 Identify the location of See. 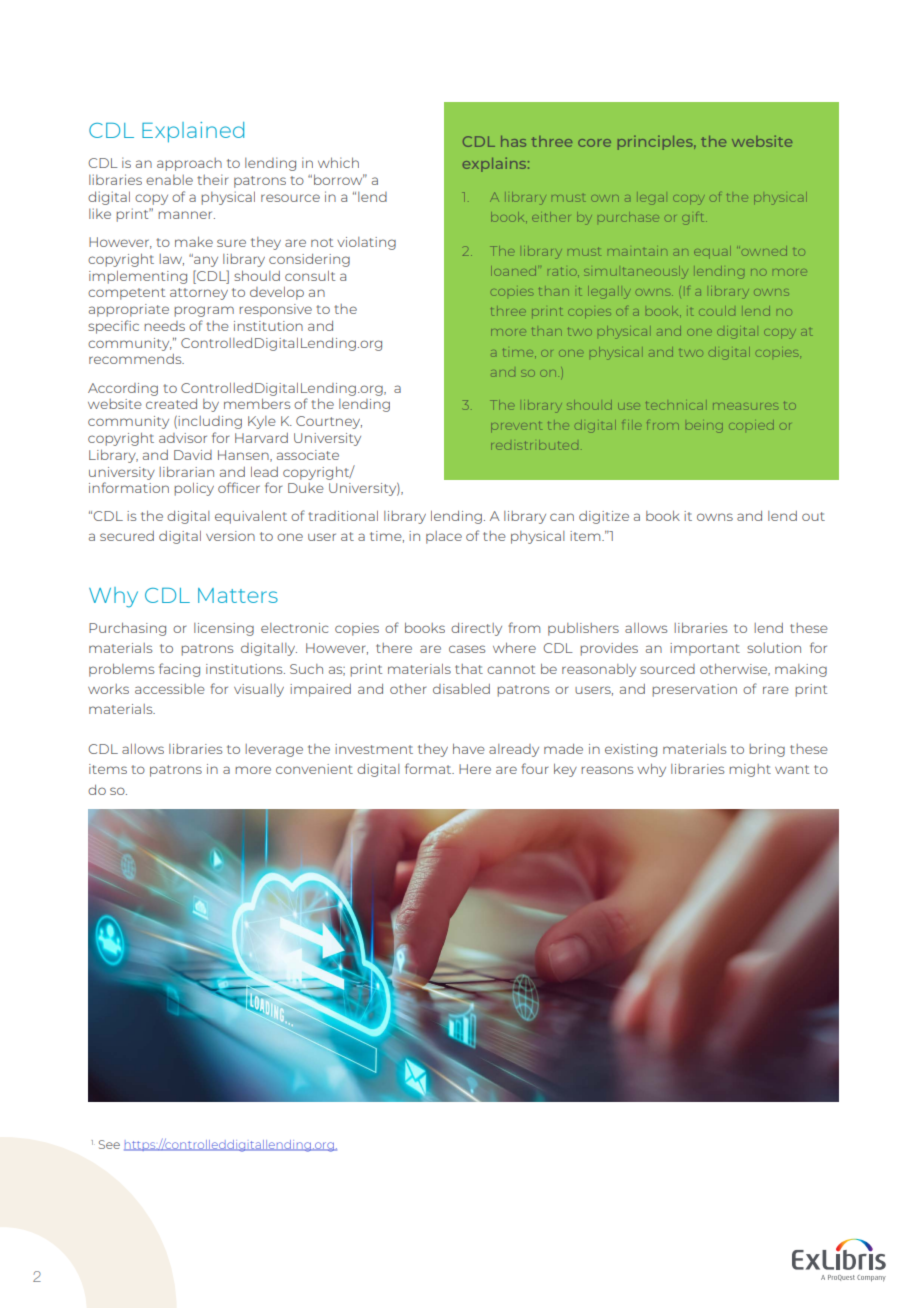
(109, 1144).
